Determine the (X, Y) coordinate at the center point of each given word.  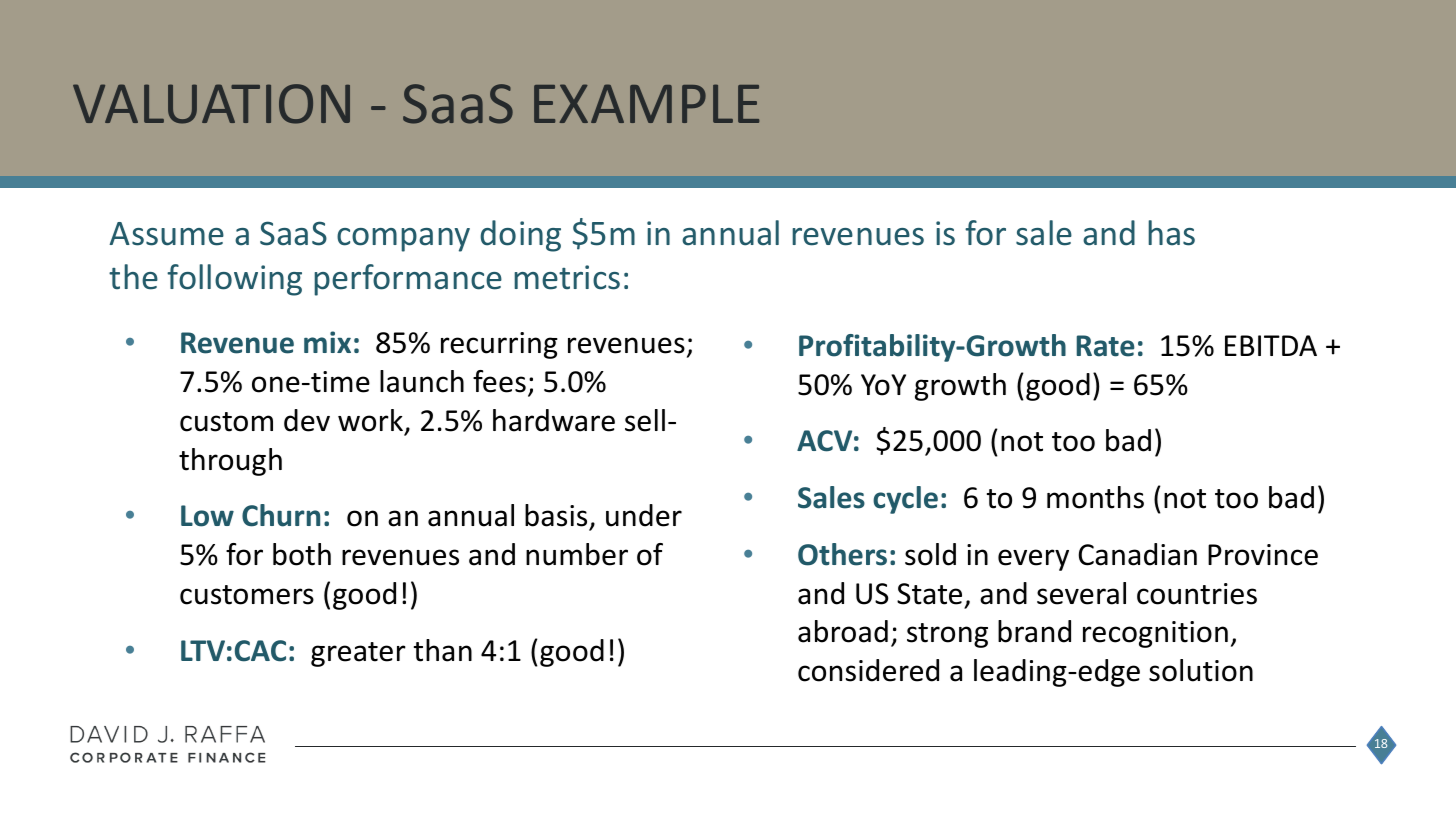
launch (422, 381)
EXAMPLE (646, 103)
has (1171, 233)
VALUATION (211, 104)
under (644, 515)
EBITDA (1271, 345)
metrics (567, 277)
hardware (554, 420)
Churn (281, 515)
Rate (1105, 346)
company (403, 240)
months (1095, 497)
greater (358, 654)
